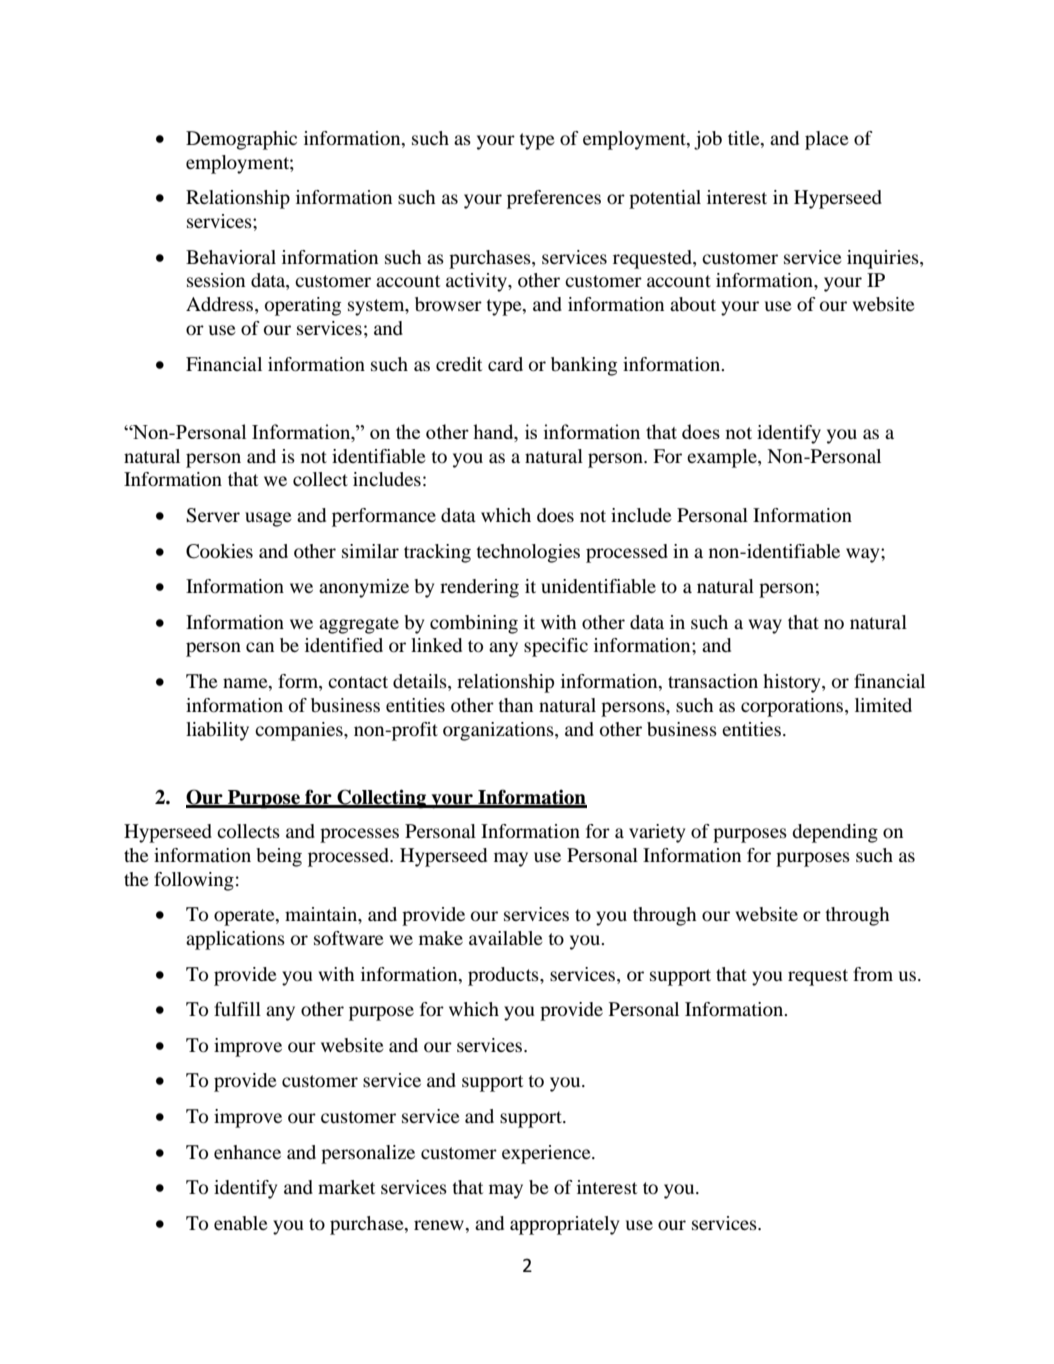  I want to click on appropriately, so click(564, 1225).
